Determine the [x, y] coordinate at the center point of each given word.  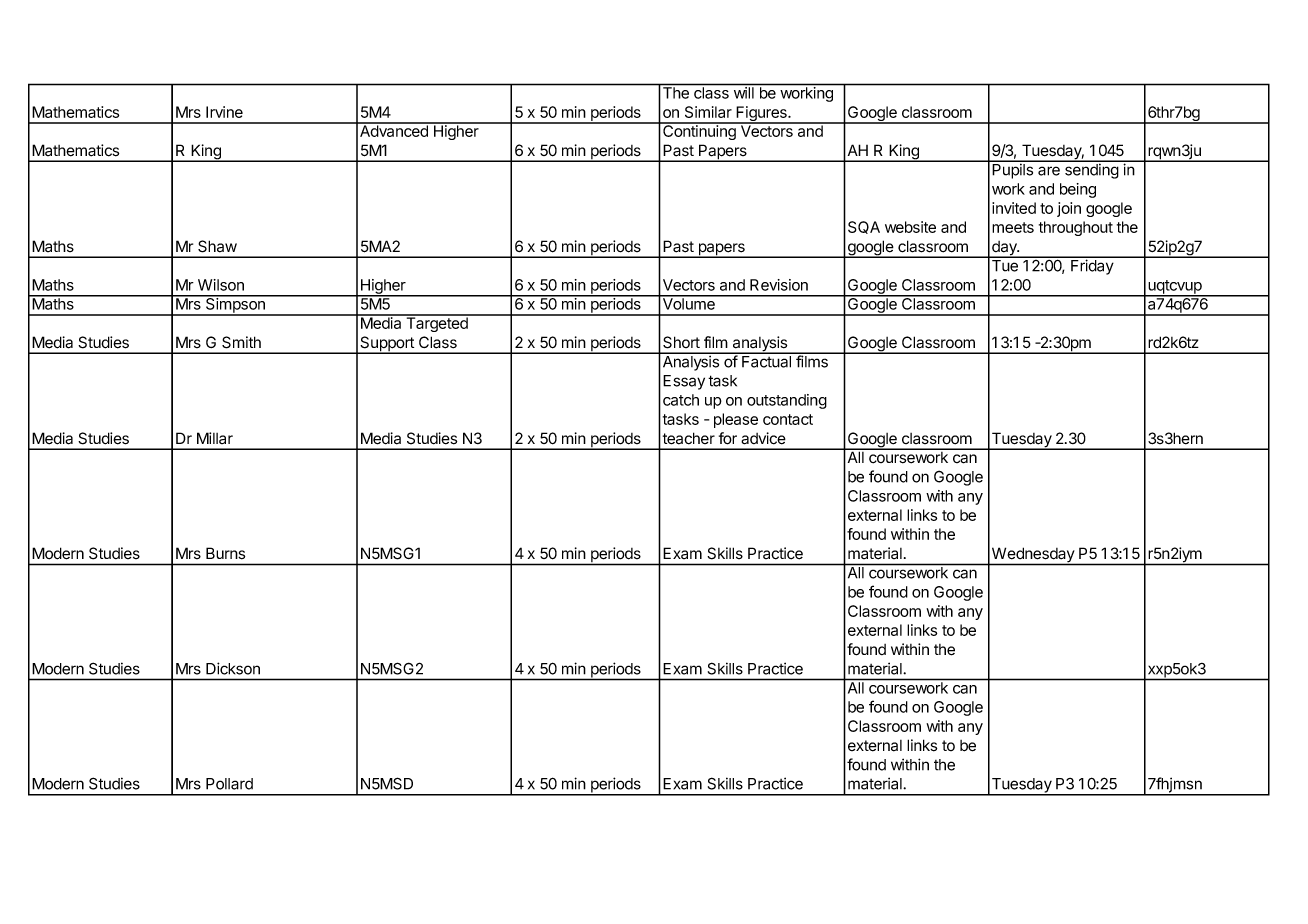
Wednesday [1033, 556]
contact [788, 419]
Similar [708, 112]
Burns [225, 553]
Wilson [221, 285]
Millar [215, 438]
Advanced [394, 130]
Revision [779, 285]
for [728, 438]
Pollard [229, 784]
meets [1013, 227]
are [1049, 171]
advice [763, 438]
